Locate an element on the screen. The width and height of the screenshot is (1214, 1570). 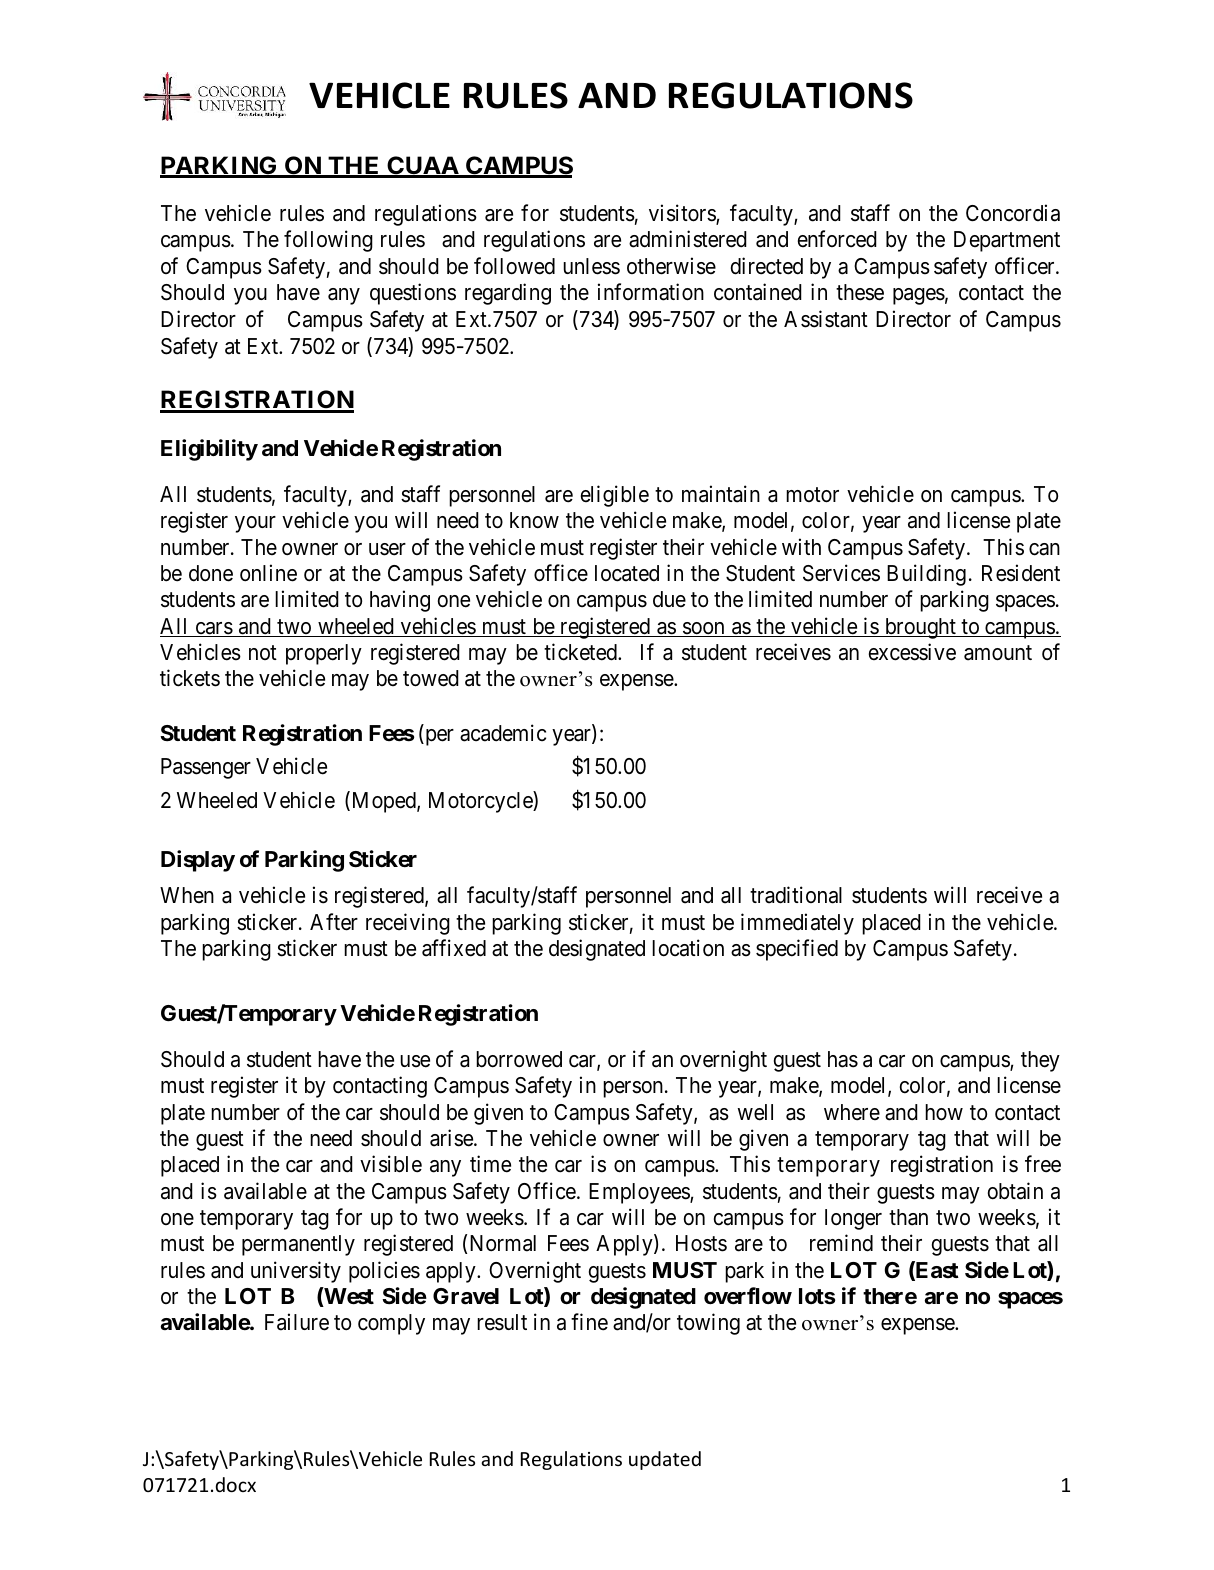
Building is located at coordinates (926, 575).
